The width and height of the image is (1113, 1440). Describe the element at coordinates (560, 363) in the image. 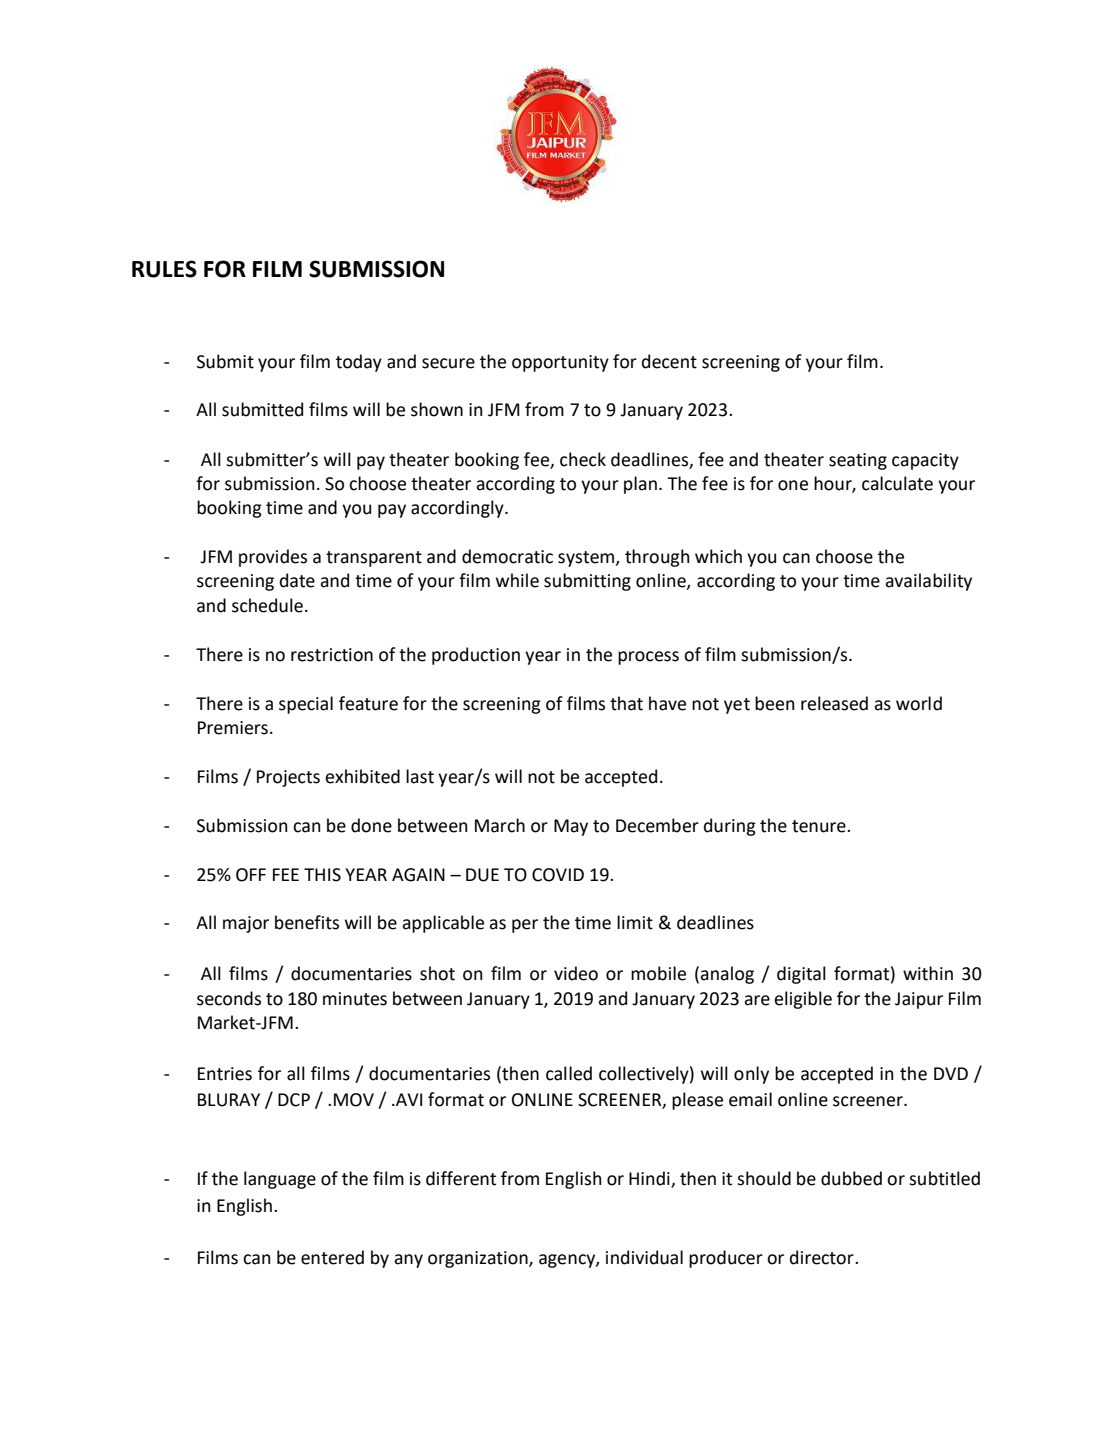

I see `opportunity` at that location.
